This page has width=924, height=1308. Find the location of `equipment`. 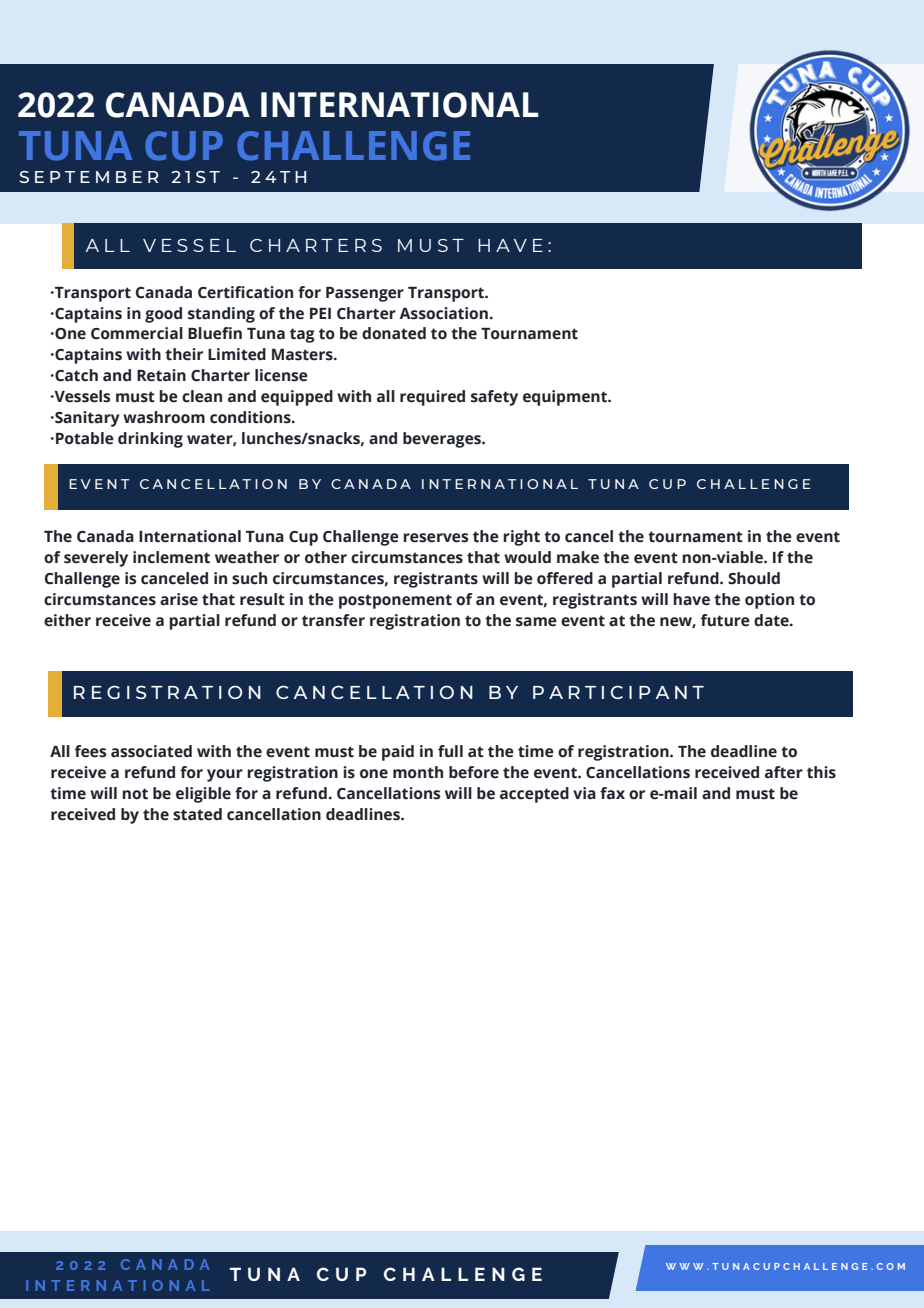

equipment is located at coordinates (566, 398).
